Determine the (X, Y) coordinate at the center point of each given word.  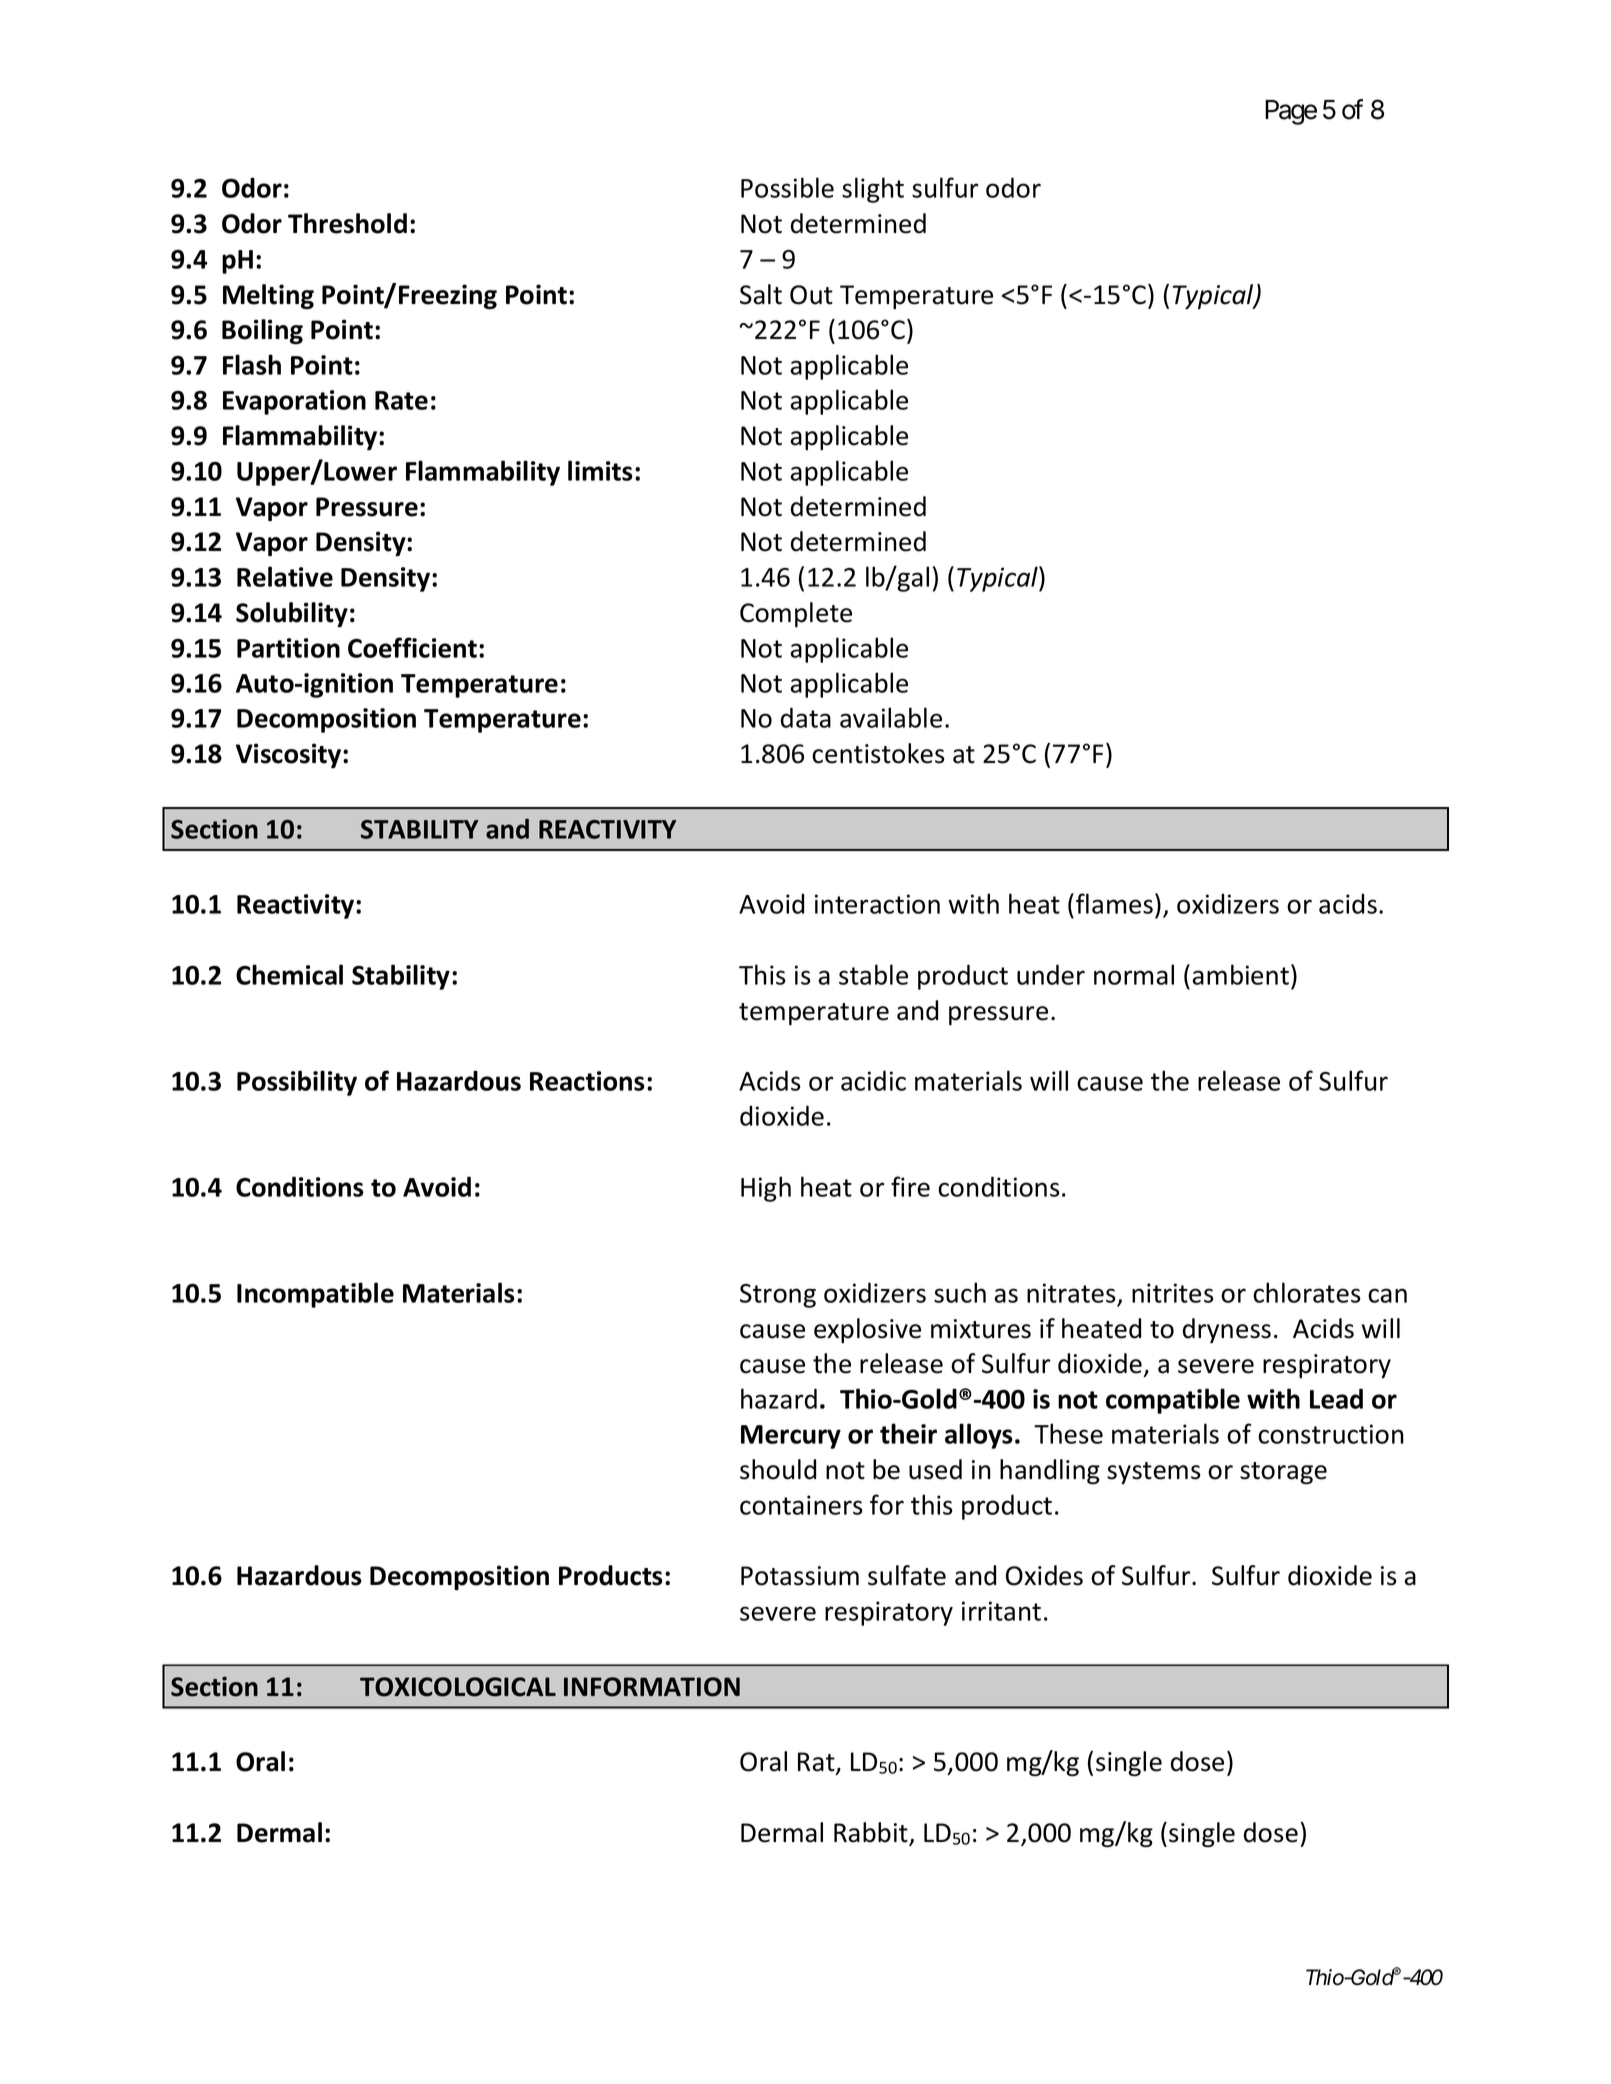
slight (873, 190)
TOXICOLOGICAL (458, 1687)
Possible (787, 187)
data (806, 717)
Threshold (347, 223)
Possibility (297, 1083)
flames (1114, 903)
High (766, 1189)
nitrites (1173, 1293)
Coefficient (414, 647)
